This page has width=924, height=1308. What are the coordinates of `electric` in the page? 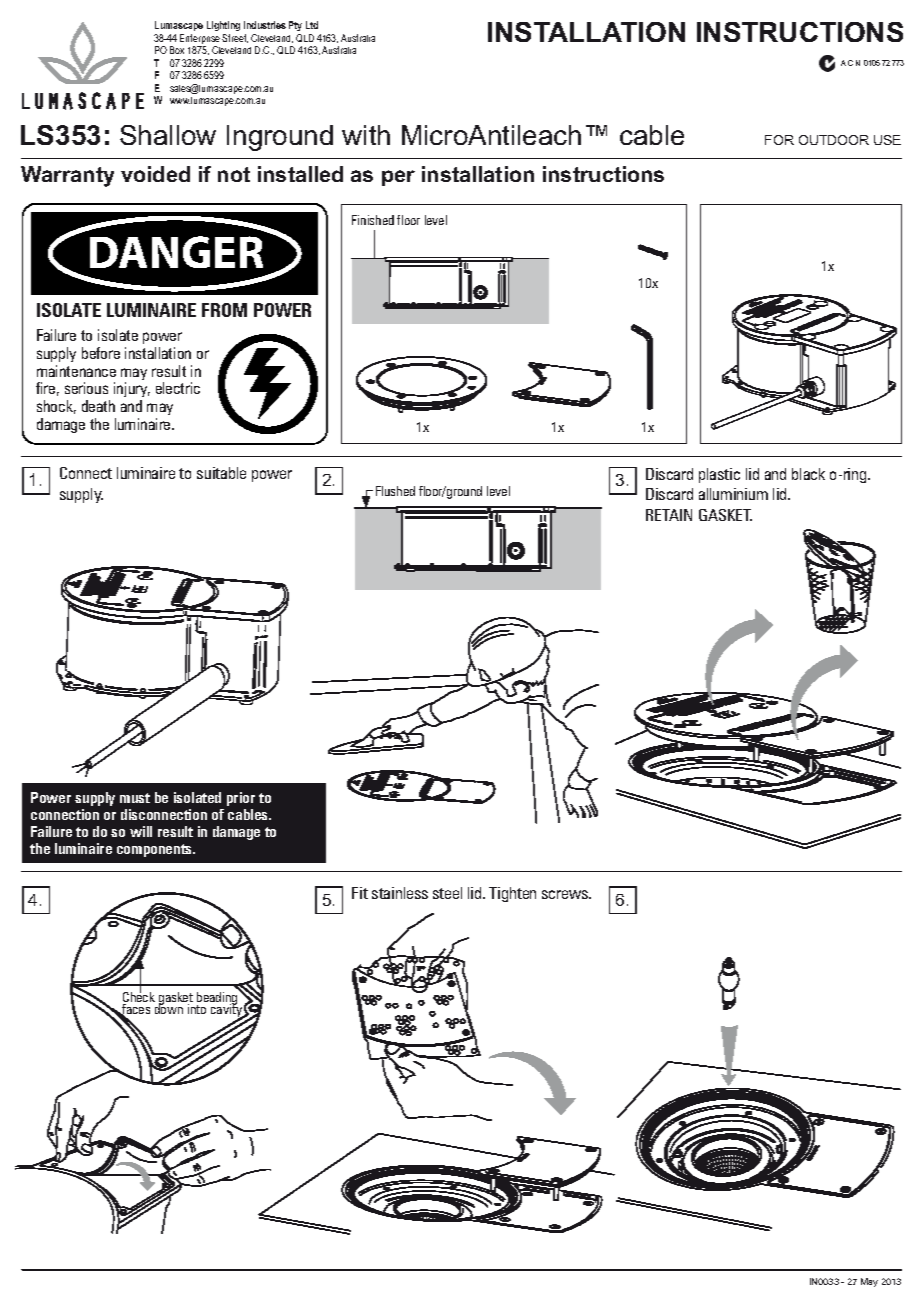 It's located at (178, 388).
